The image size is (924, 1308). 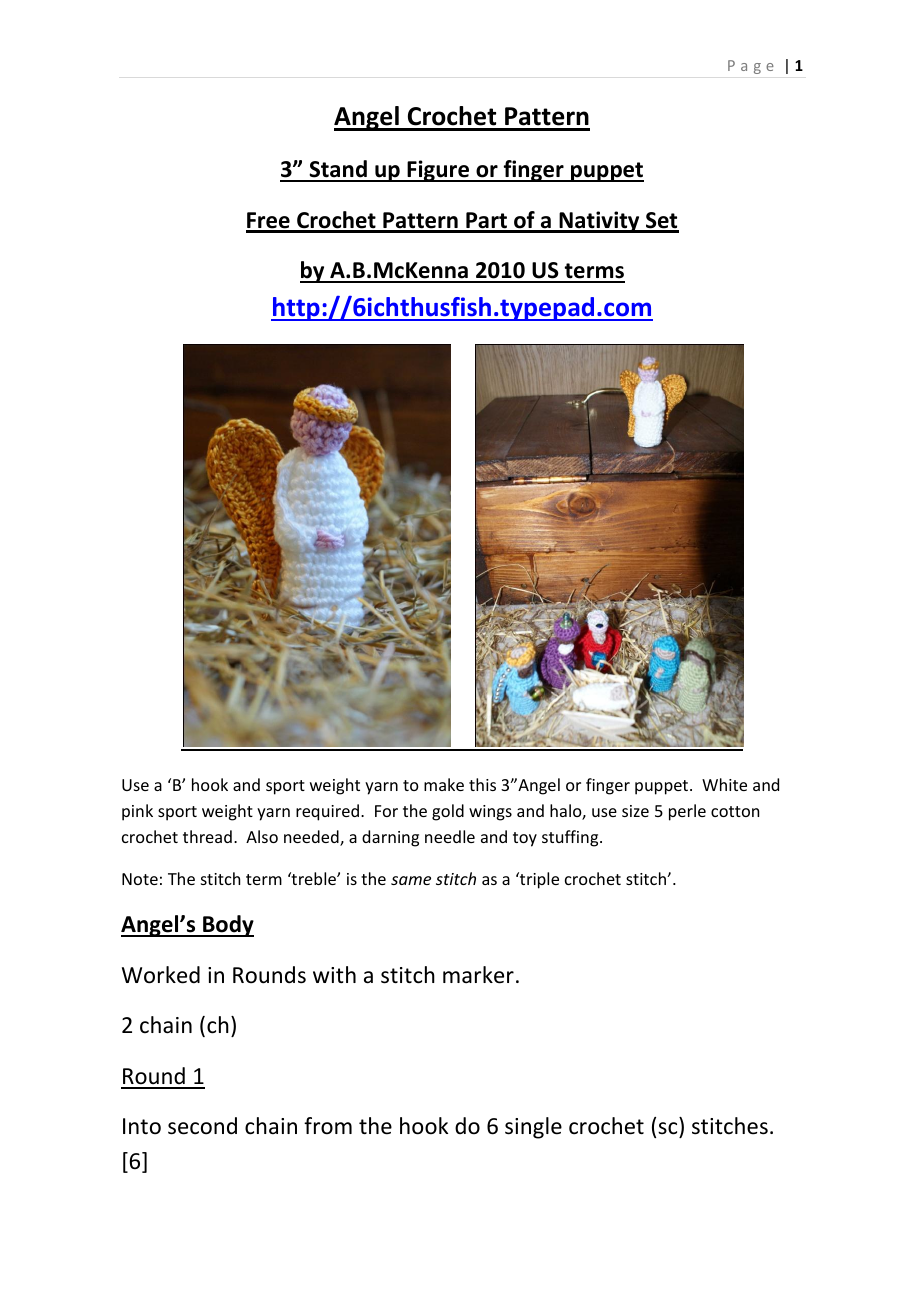 What do you see at coordinates (478, 975) in the screenshot?
I see `marker` at bounding box center [478, 975].
